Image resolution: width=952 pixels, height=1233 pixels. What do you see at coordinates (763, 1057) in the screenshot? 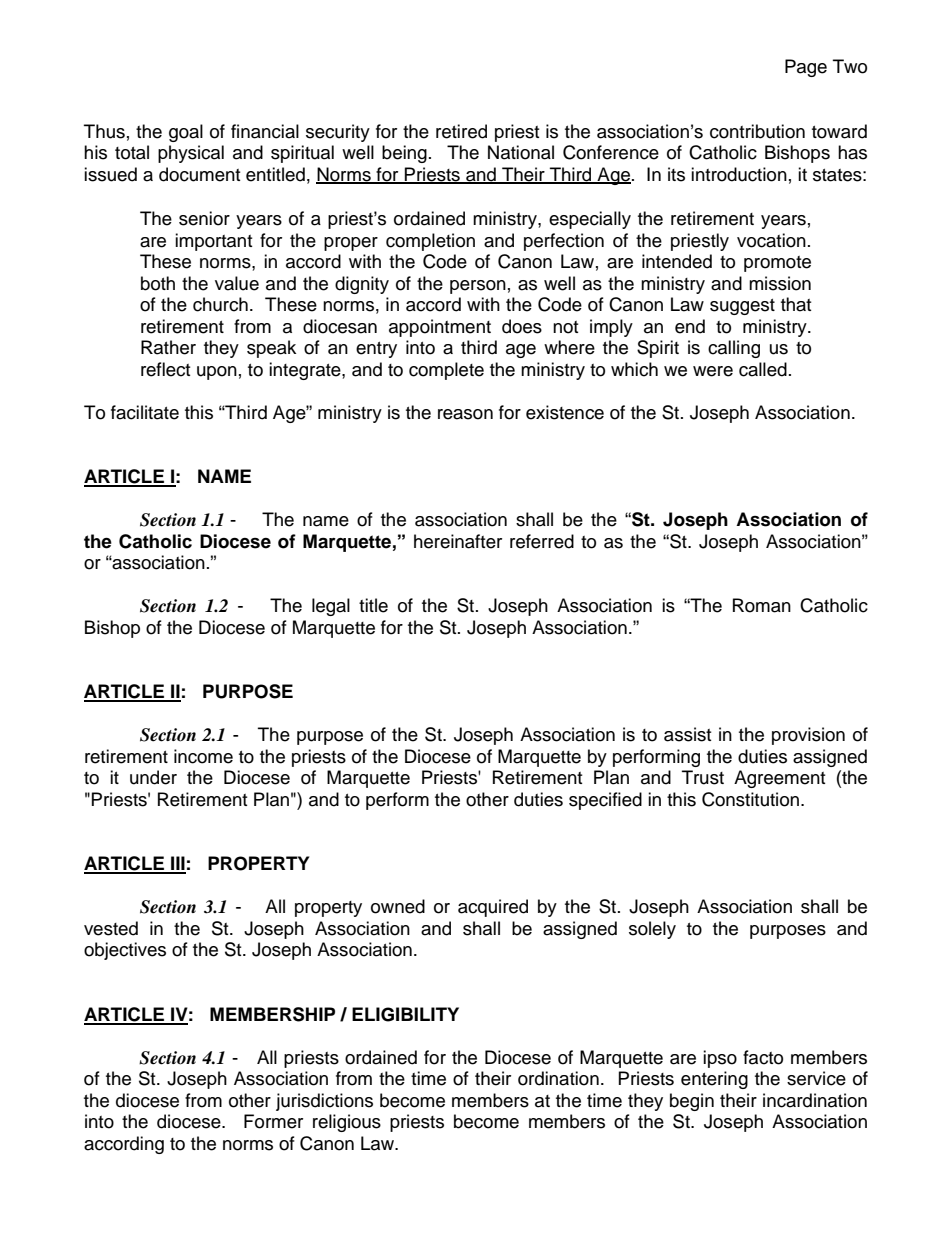
I see `facto` at bounding box center [763, 1057].
